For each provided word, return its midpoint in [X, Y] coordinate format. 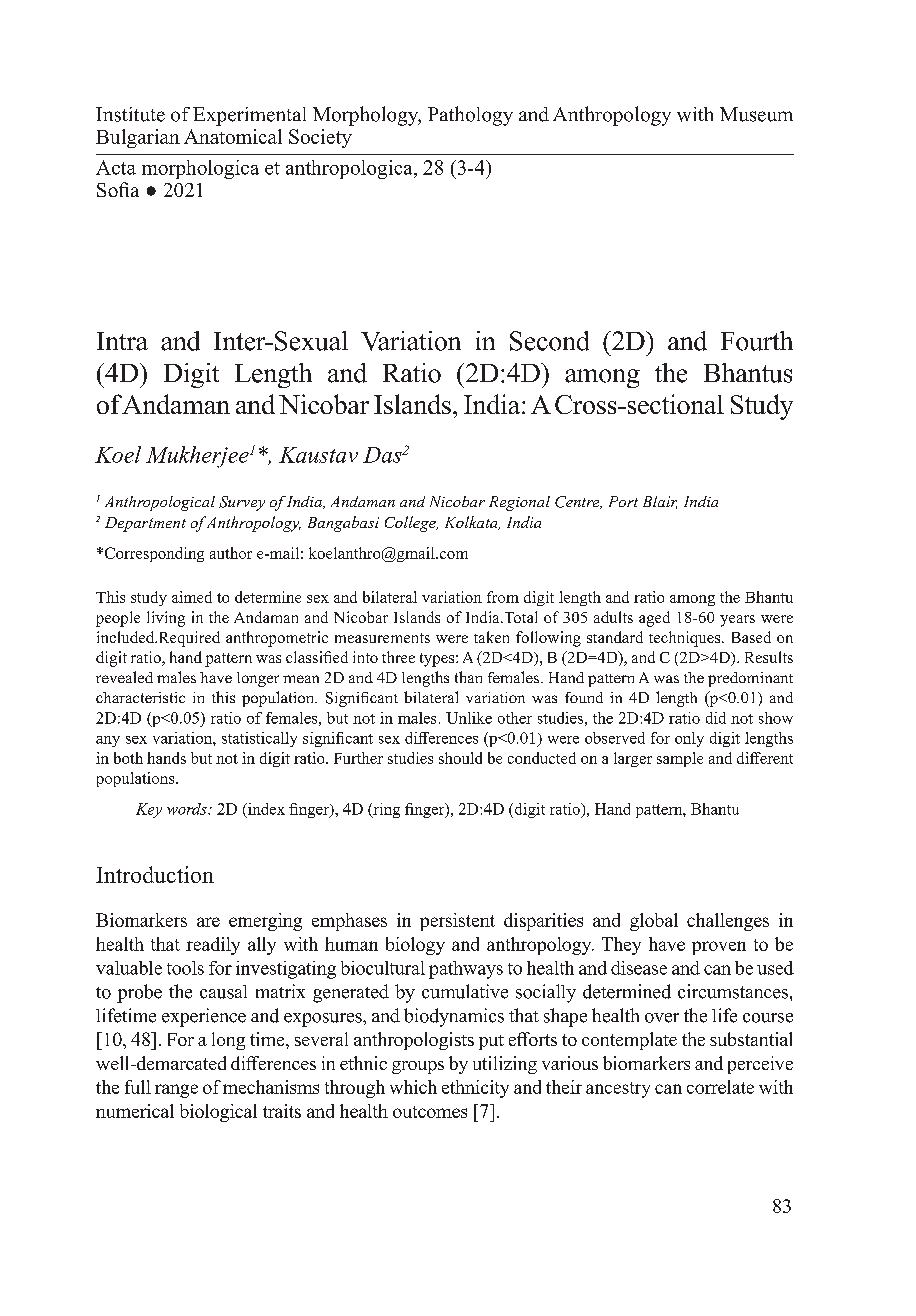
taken [491, 637]
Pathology [470, 116]
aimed [192, 597]
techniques [686, 639]
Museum [756, 114]
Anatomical [233, 136]
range [176, 1091]
